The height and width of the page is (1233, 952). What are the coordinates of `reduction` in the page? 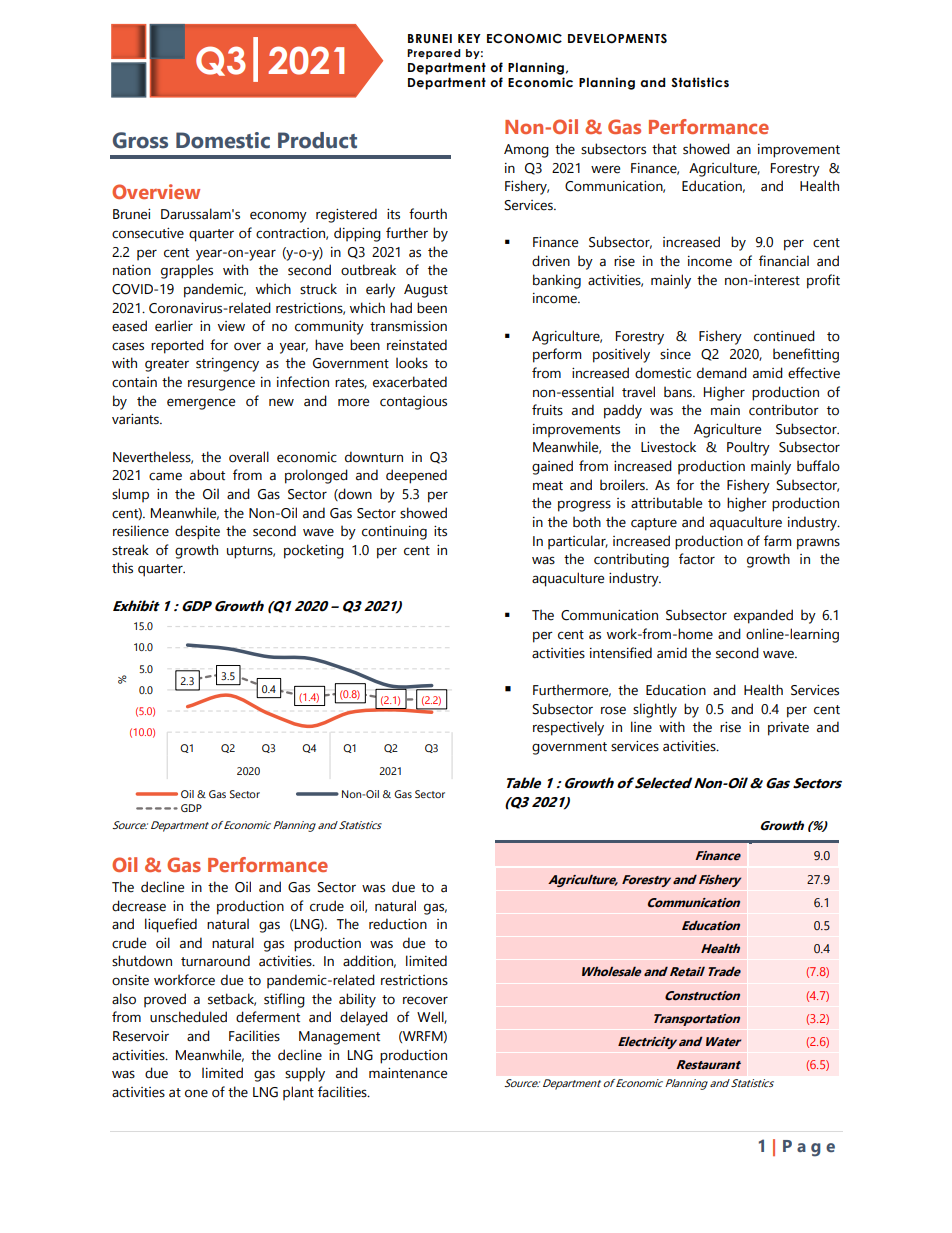 It's located at (398, 924).
